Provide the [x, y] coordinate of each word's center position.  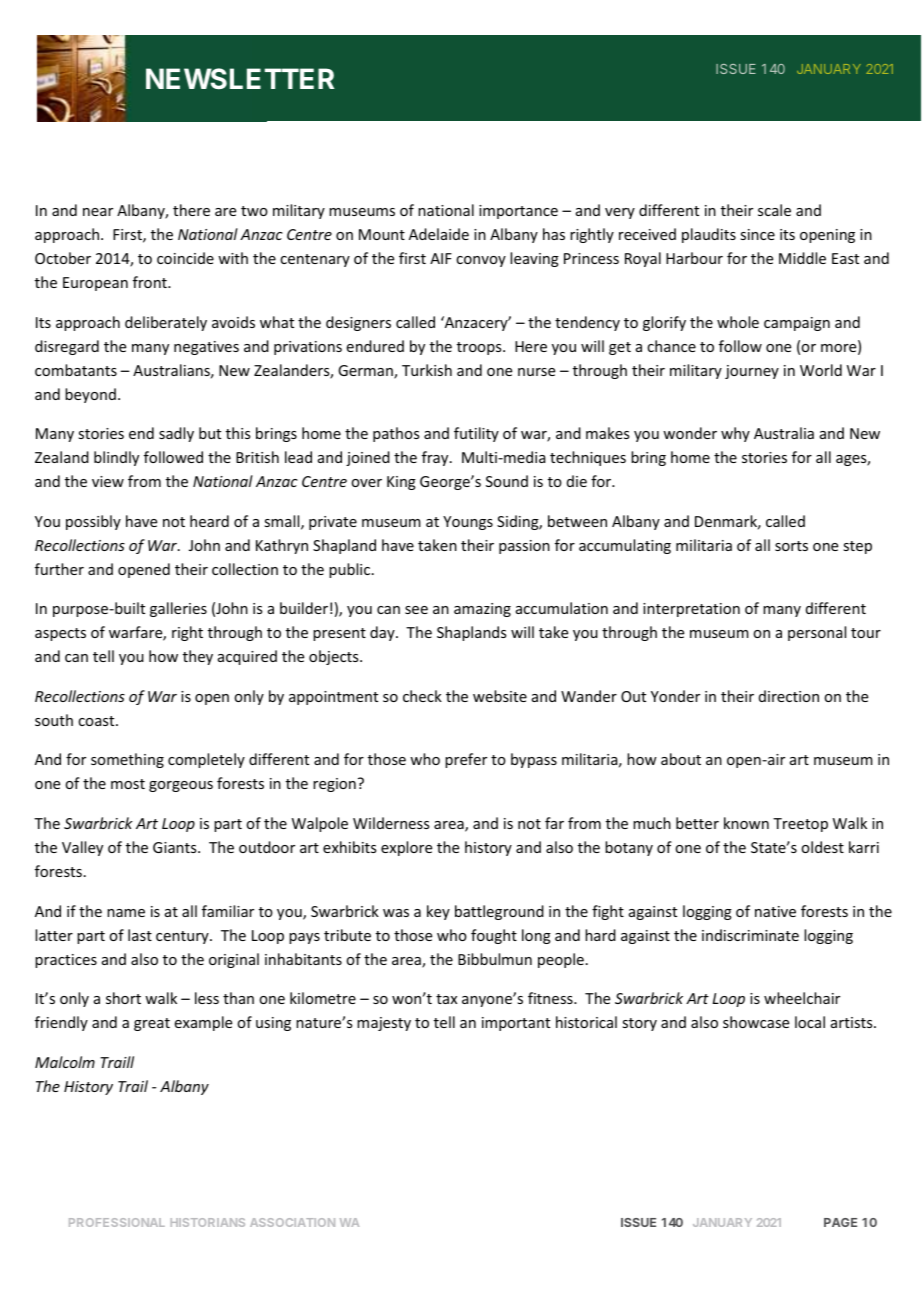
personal [817, 633]
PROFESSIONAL [117, 1222]
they [198, 657]
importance [518, 212]
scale [774, 210]
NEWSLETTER [240, 79]
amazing [482, 610]
